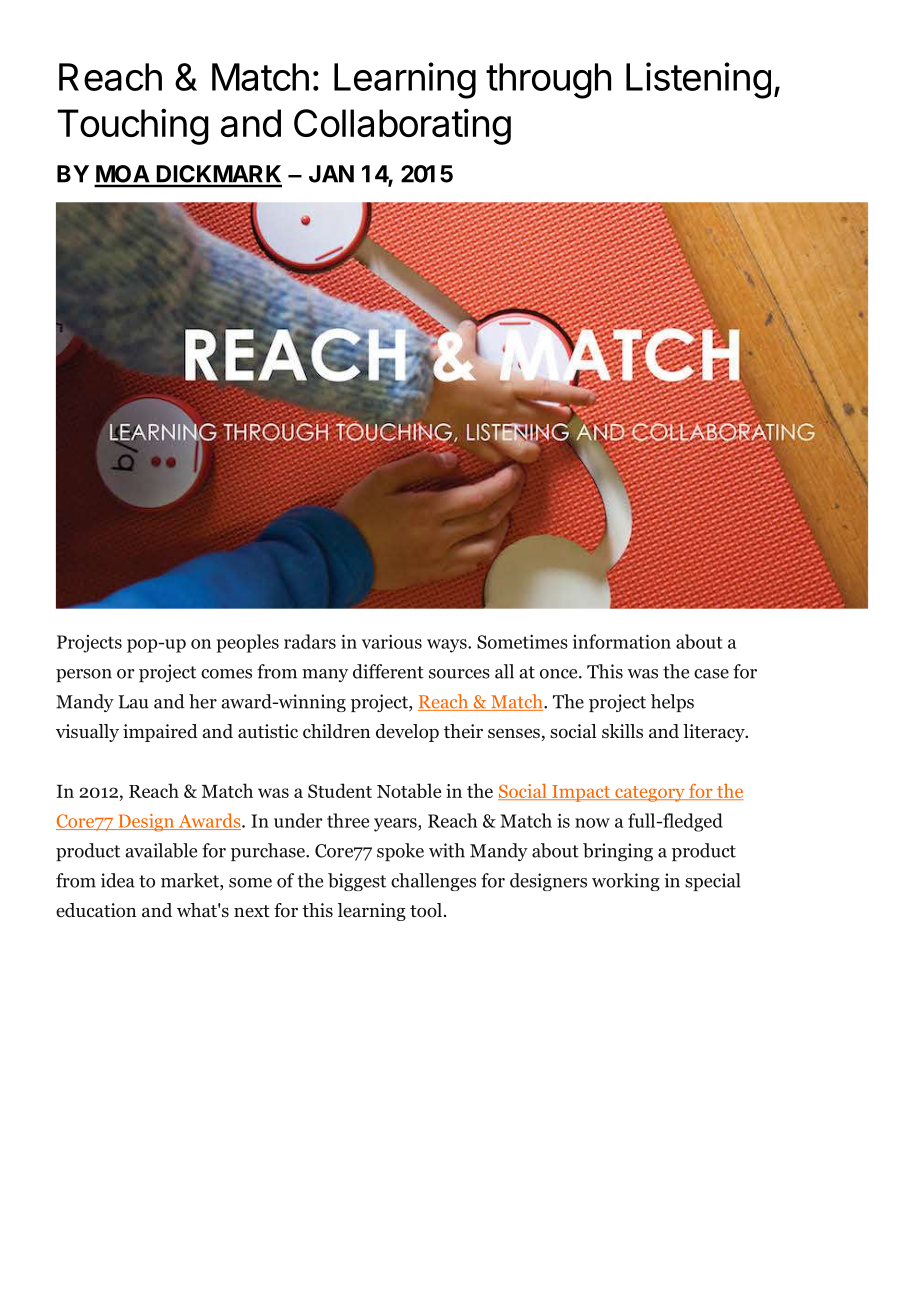 The width and height of the screenshot is (924, 1308). What do you see at coordinates (392, 641) in the screenshot?
I see `various` at bounding box center [392, 641].
